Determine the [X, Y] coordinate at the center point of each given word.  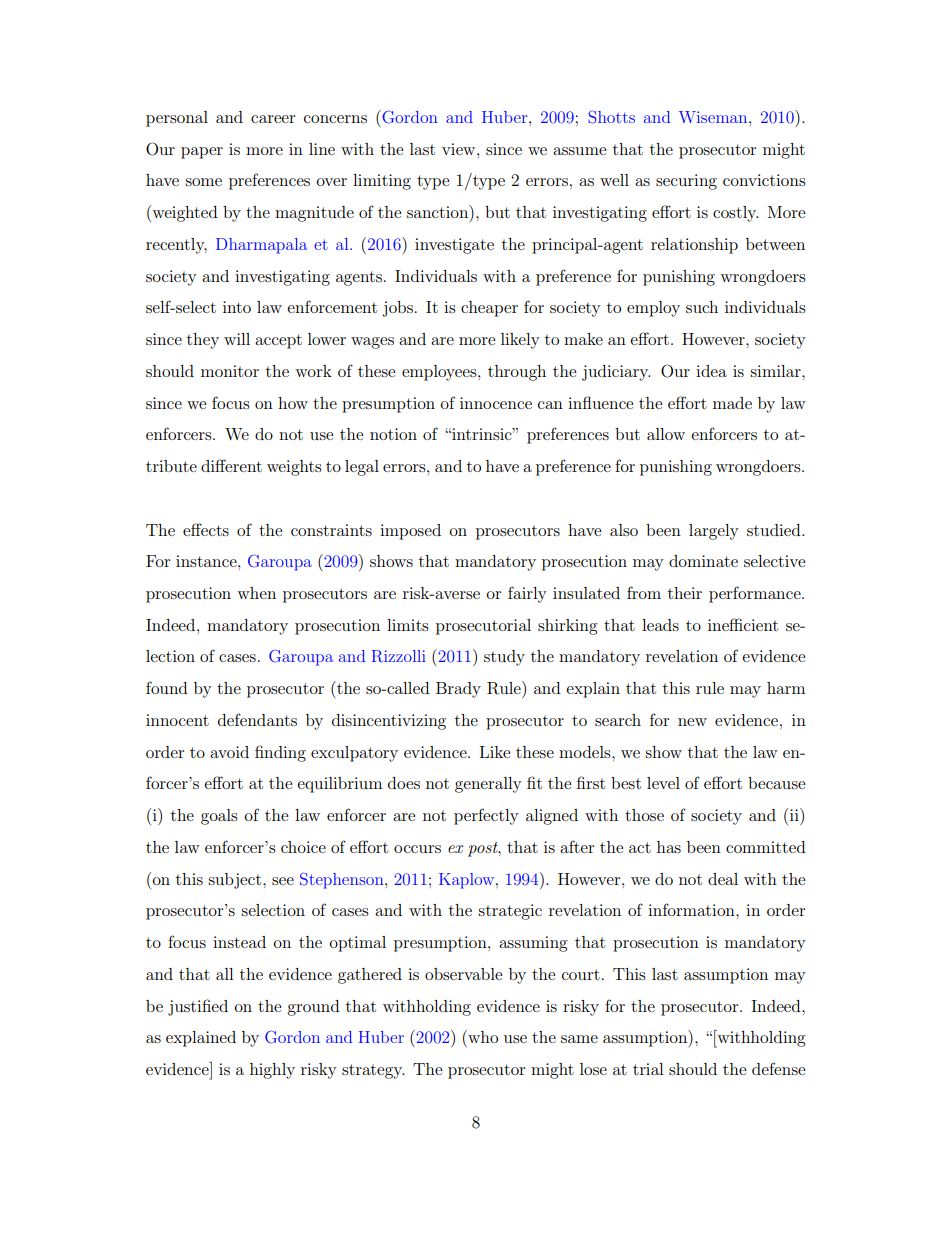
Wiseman [714, 117]
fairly [527, 594]
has [669, 847]
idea [711, 371]
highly [272, 1071]
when [256, 593]
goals [219, 817]
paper [202, 153]
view [460, 149]
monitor [230, 371]
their [685, 593]
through [517, 373]
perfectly [486, 816]
